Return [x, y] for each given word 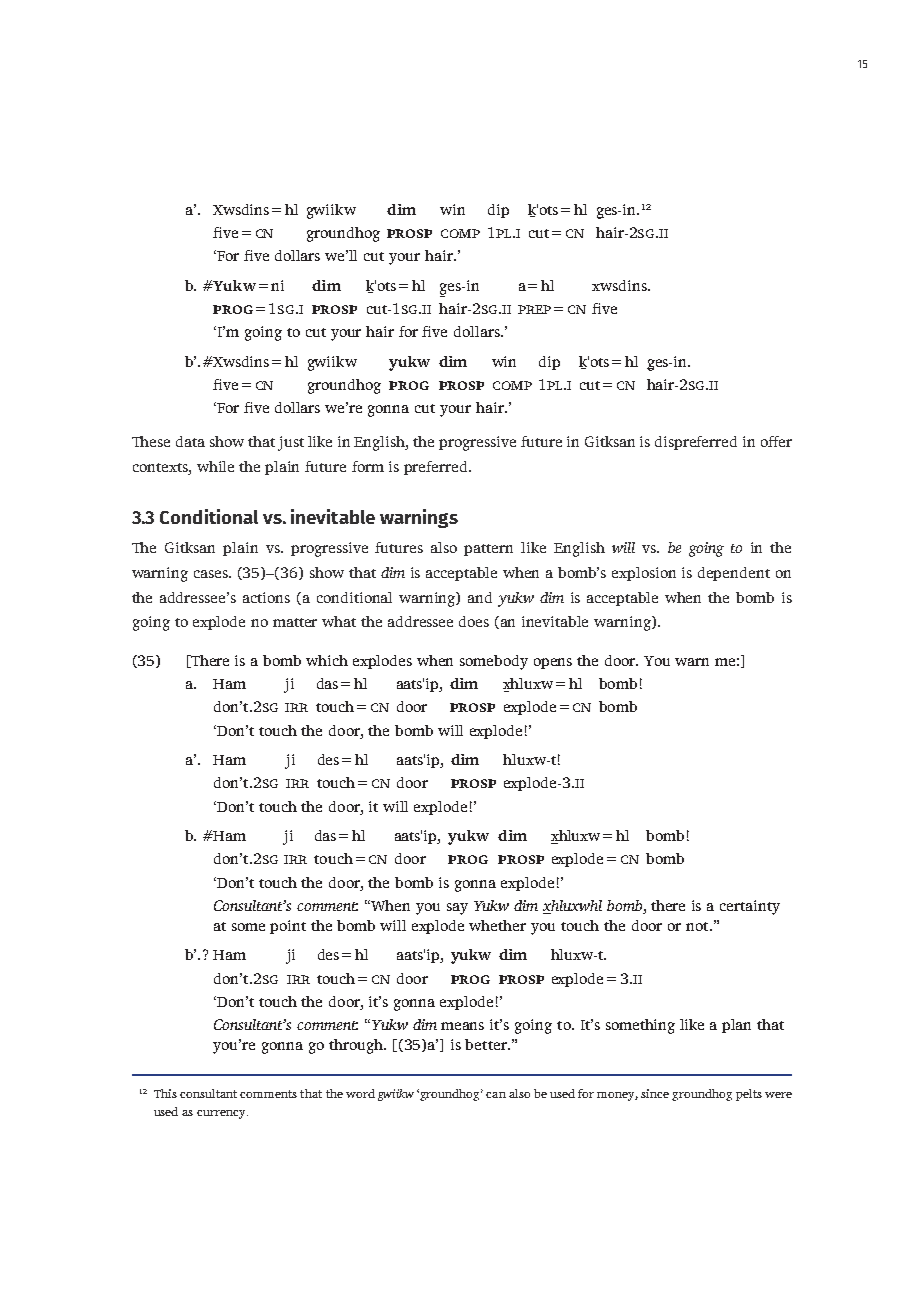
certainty [750, 907]
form [368, 466]
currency [222, 1114]
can [496, 1095]
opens [553, 663]
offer [776, 441]
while [215, 466]
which [327, 660]
